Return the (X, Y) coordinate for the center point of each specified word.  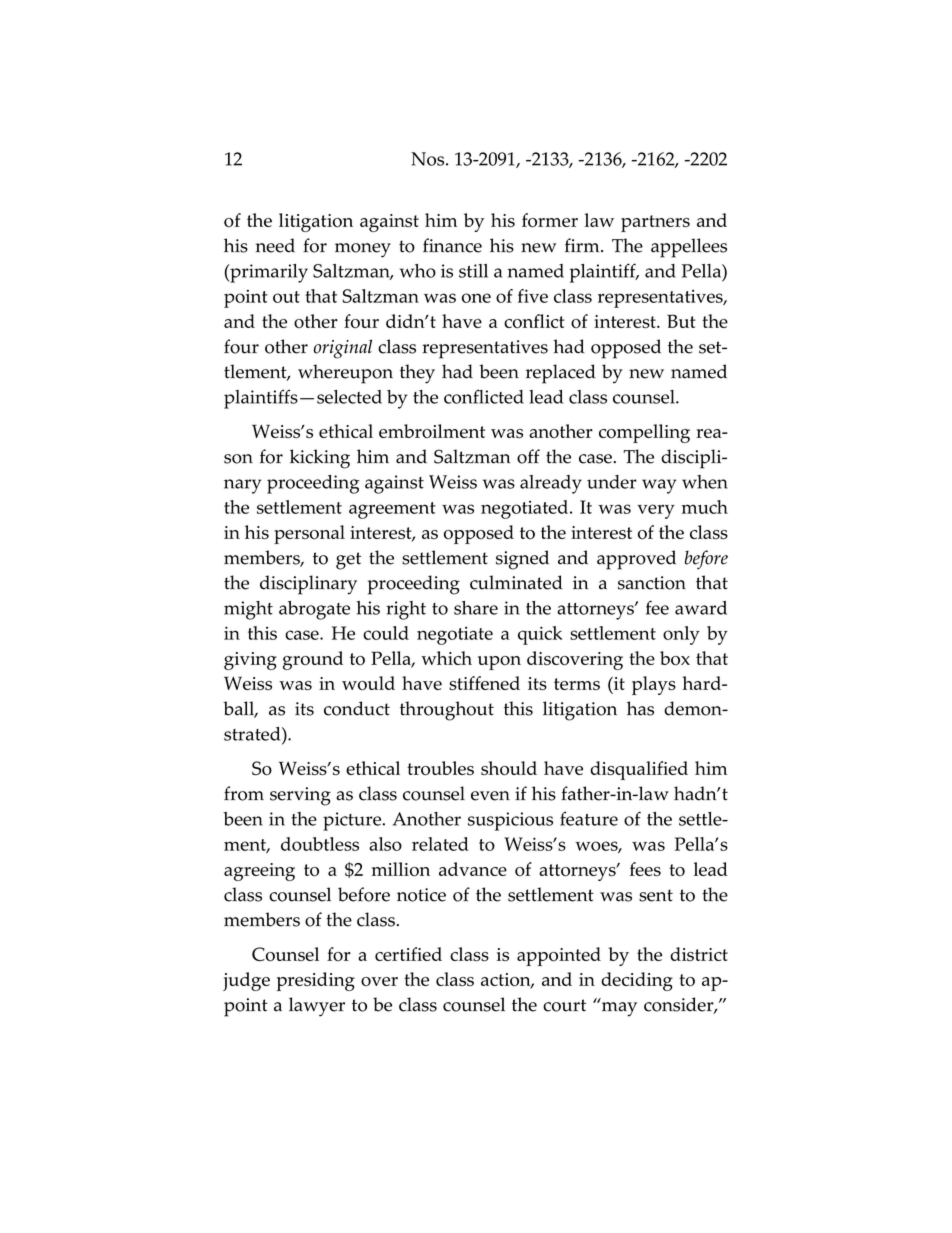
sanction (652, 583)
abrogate (314, 610)
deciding (637, 981)
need (275, 245)
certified (408, 954)
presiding (316, 981)
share (476, 608)
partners (655, 223)
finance (452, 245)
